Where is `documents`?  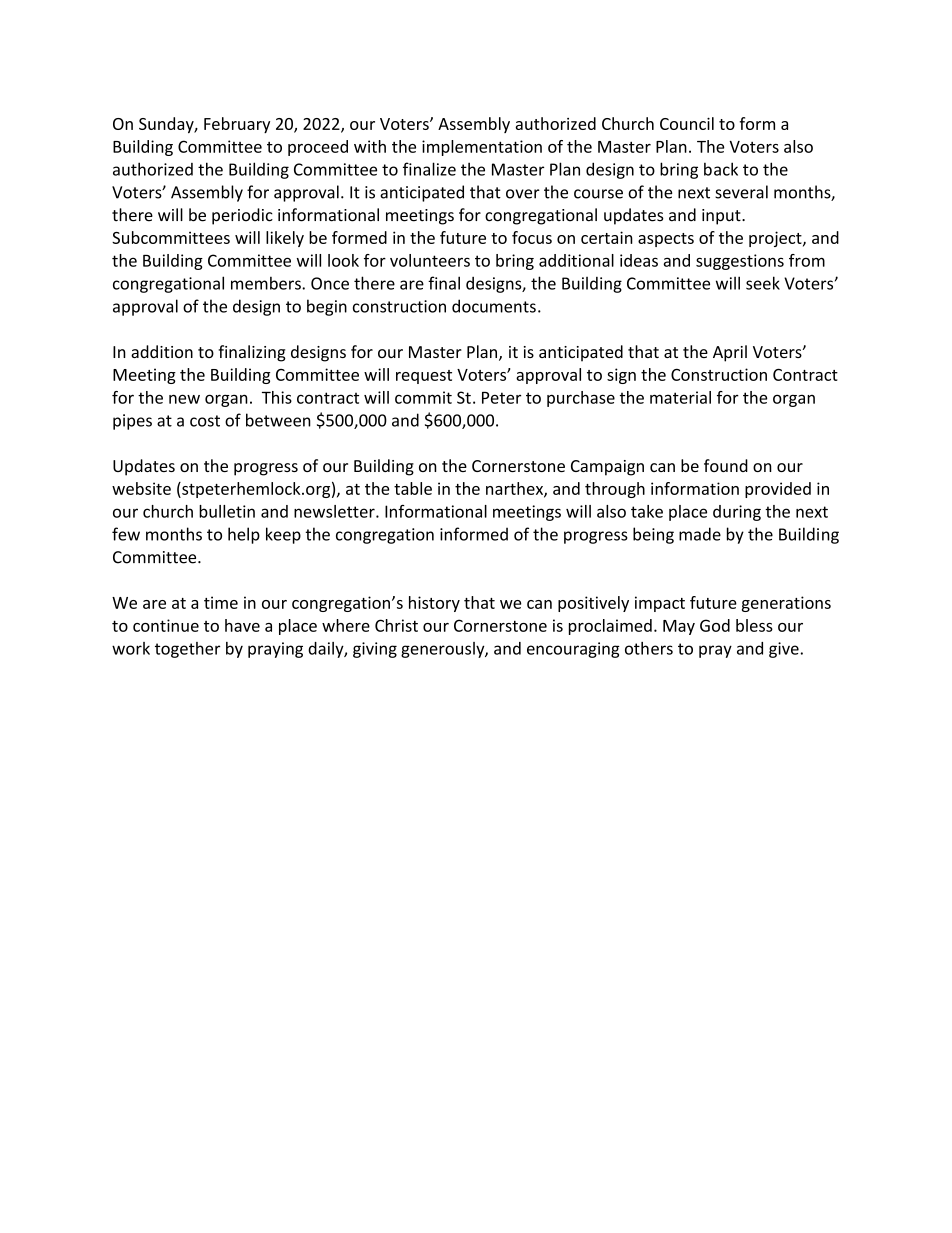 documents is located at coordinates (494, 306).
